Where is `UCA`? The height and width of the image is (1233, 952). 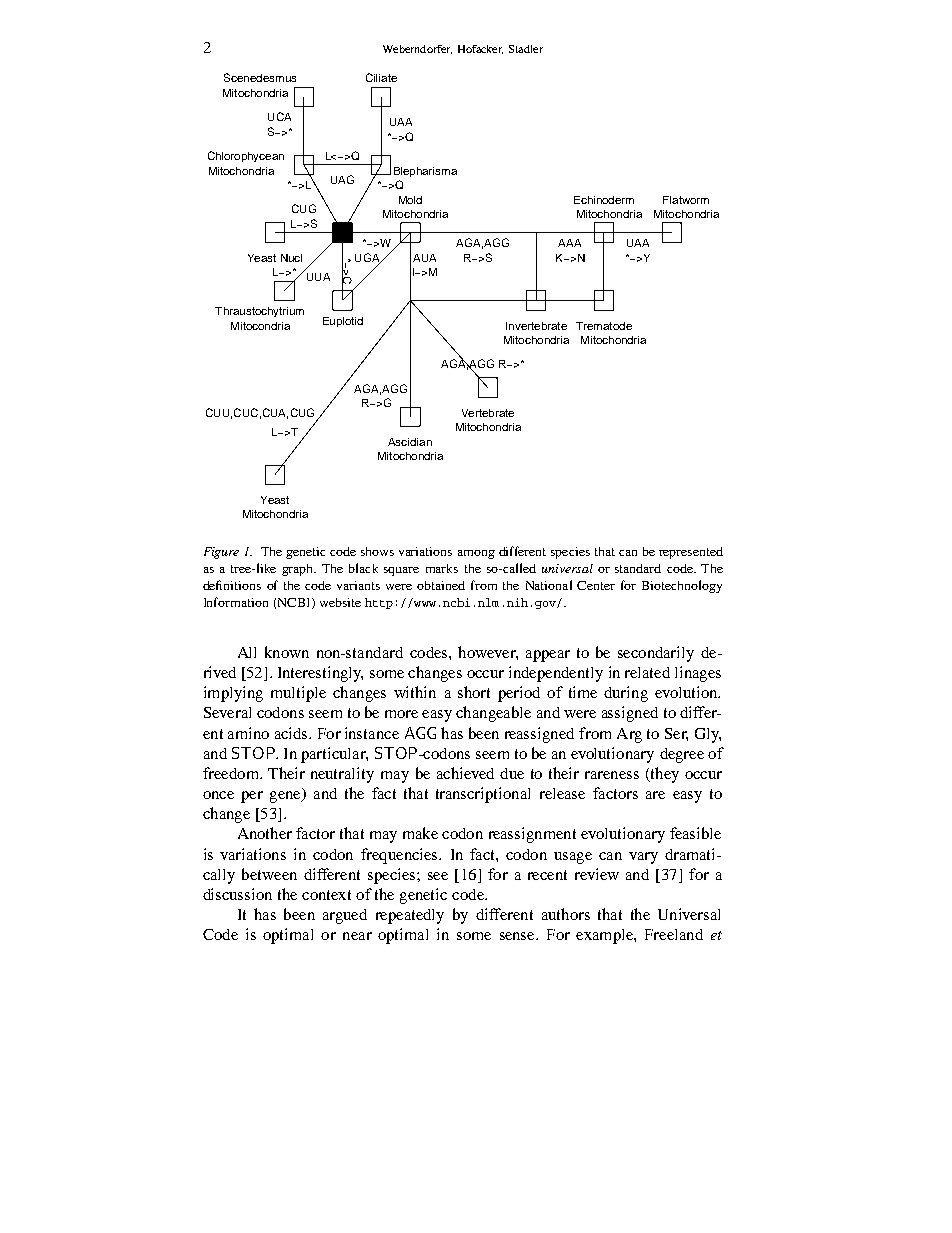
UCA is located at coordinates (279, 116).
